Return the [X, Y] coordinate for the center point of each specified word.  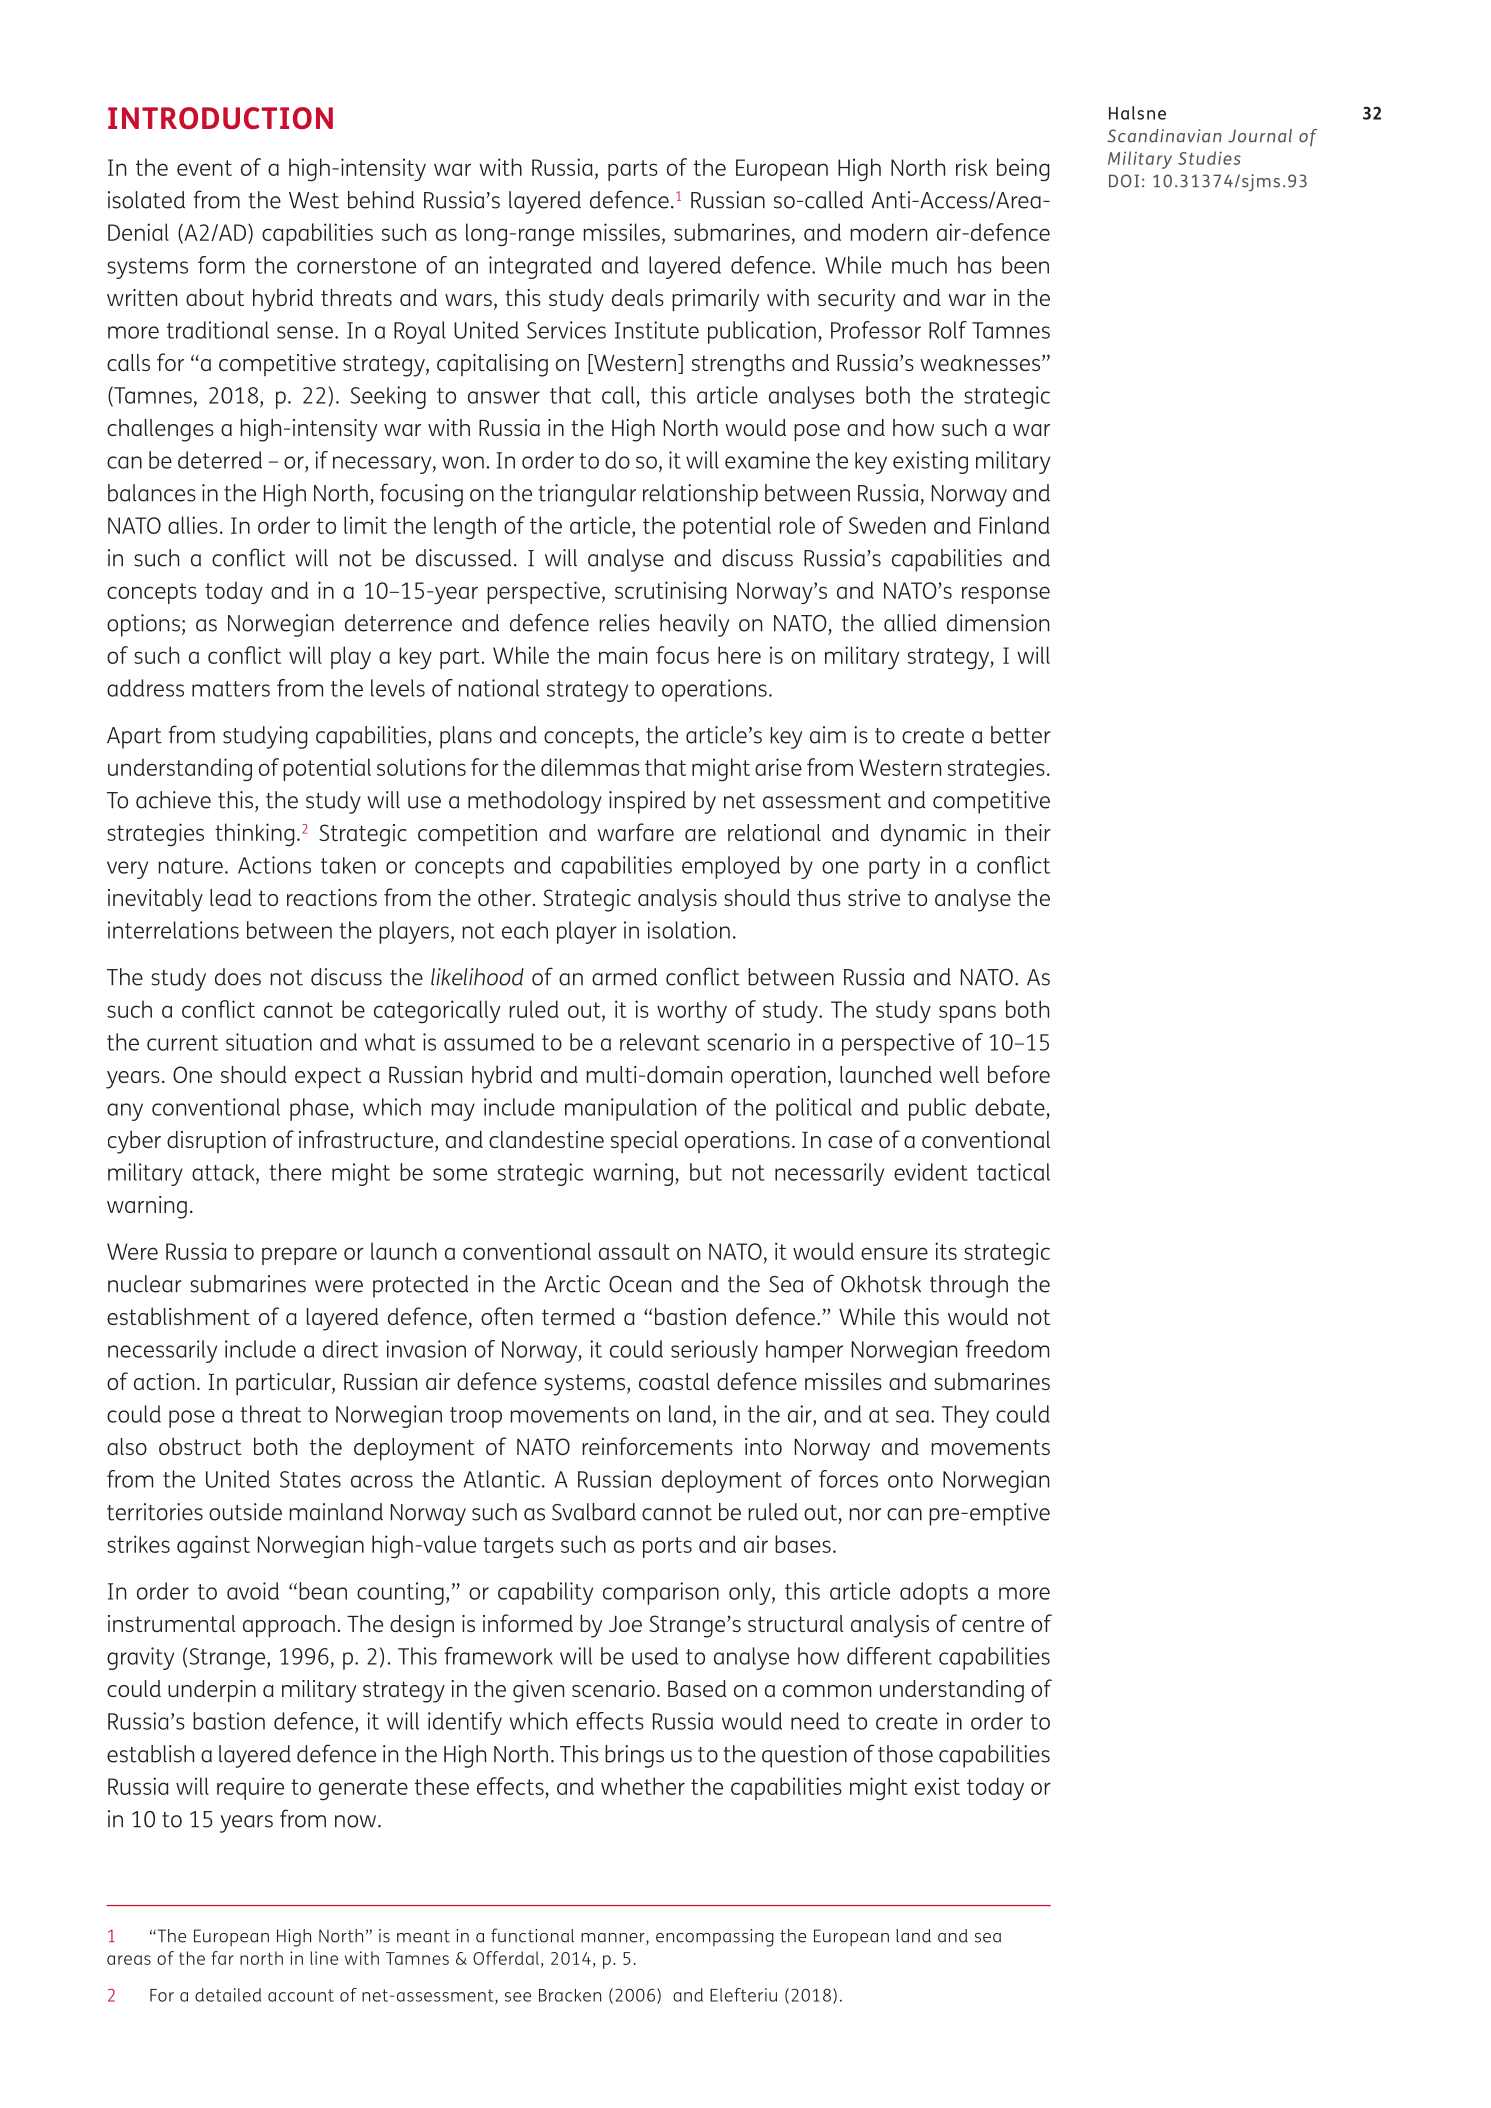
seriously [714, 1351]
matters [231, 689]
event [204, 168]
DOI [1124, 181]
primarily [715, 300]
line [324, 1958]
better [1021, 735]
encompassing [715, 1938]
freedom [1007, 1349]
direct [351, 1349]
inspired [647, 802]
